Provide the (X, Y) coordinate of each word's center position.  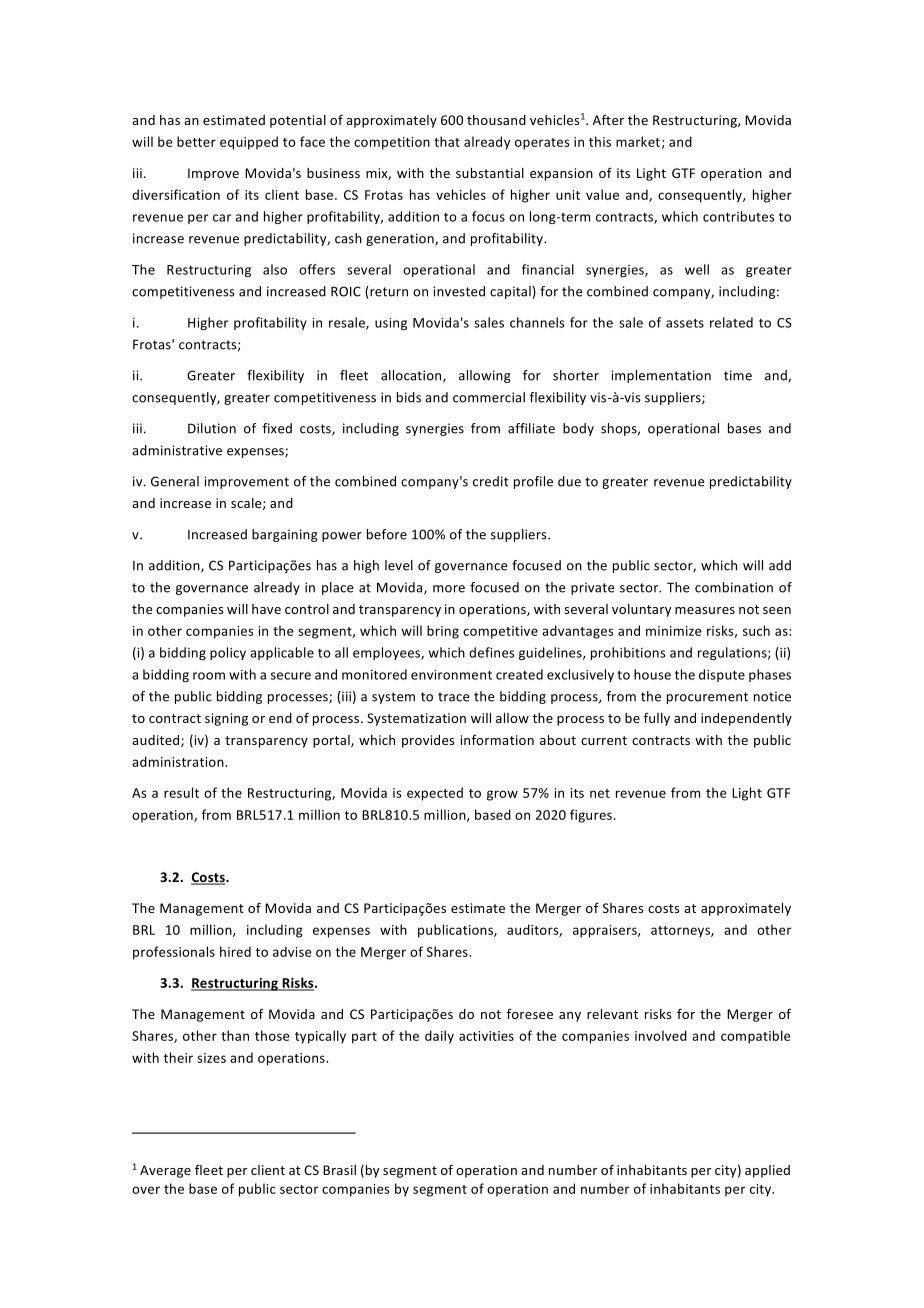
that (447, 141)
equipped (249, 143)
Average (165, 1171)
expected (435, 794)
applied (767, 1171)
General (175, 481)
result (181, 792)
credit (491, 481)
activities (486, 1036)
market (638, 141)
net (600, 793)
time (738, 375)
